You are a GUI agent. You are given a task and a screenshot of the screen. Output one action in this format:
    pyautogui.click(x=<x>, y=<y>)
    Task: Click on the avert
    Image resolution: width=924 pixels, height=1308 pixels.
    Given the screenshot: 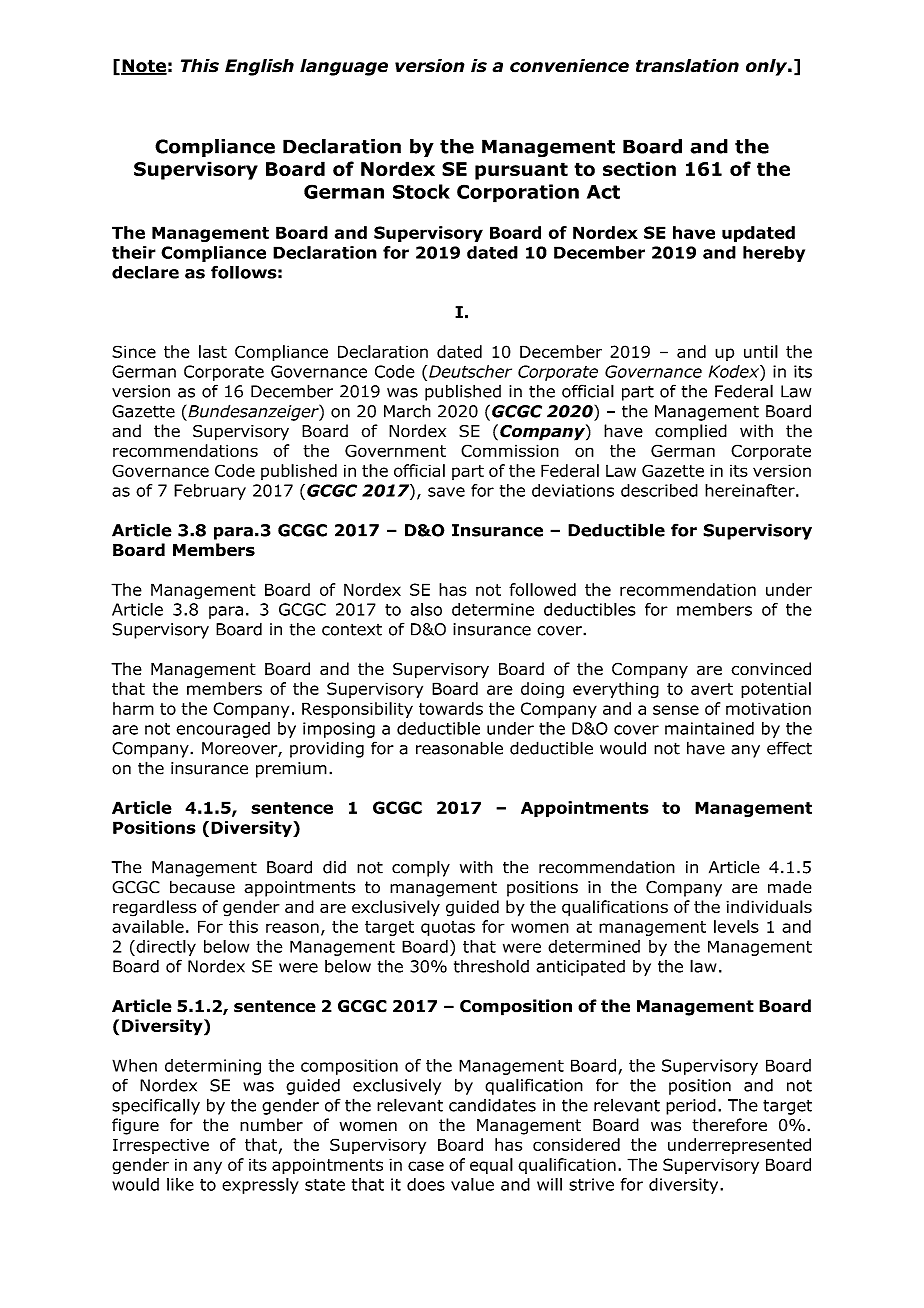 What is the action you would take?
    pyautogui.click(x=712, y=689)
